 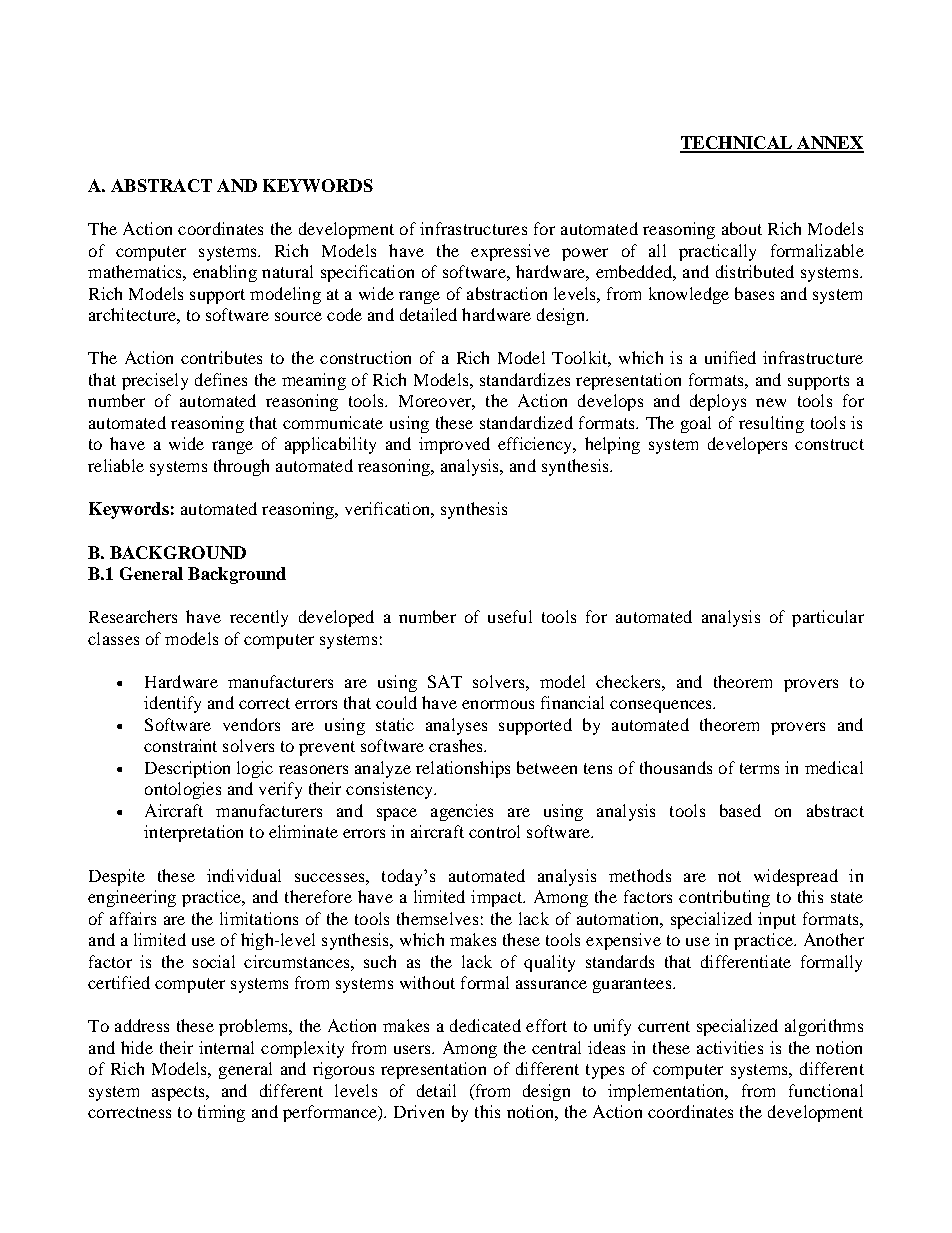 What do you see at coordinates (259, 618) in the image?
I see `recently` at bounding box center [259, 618].
